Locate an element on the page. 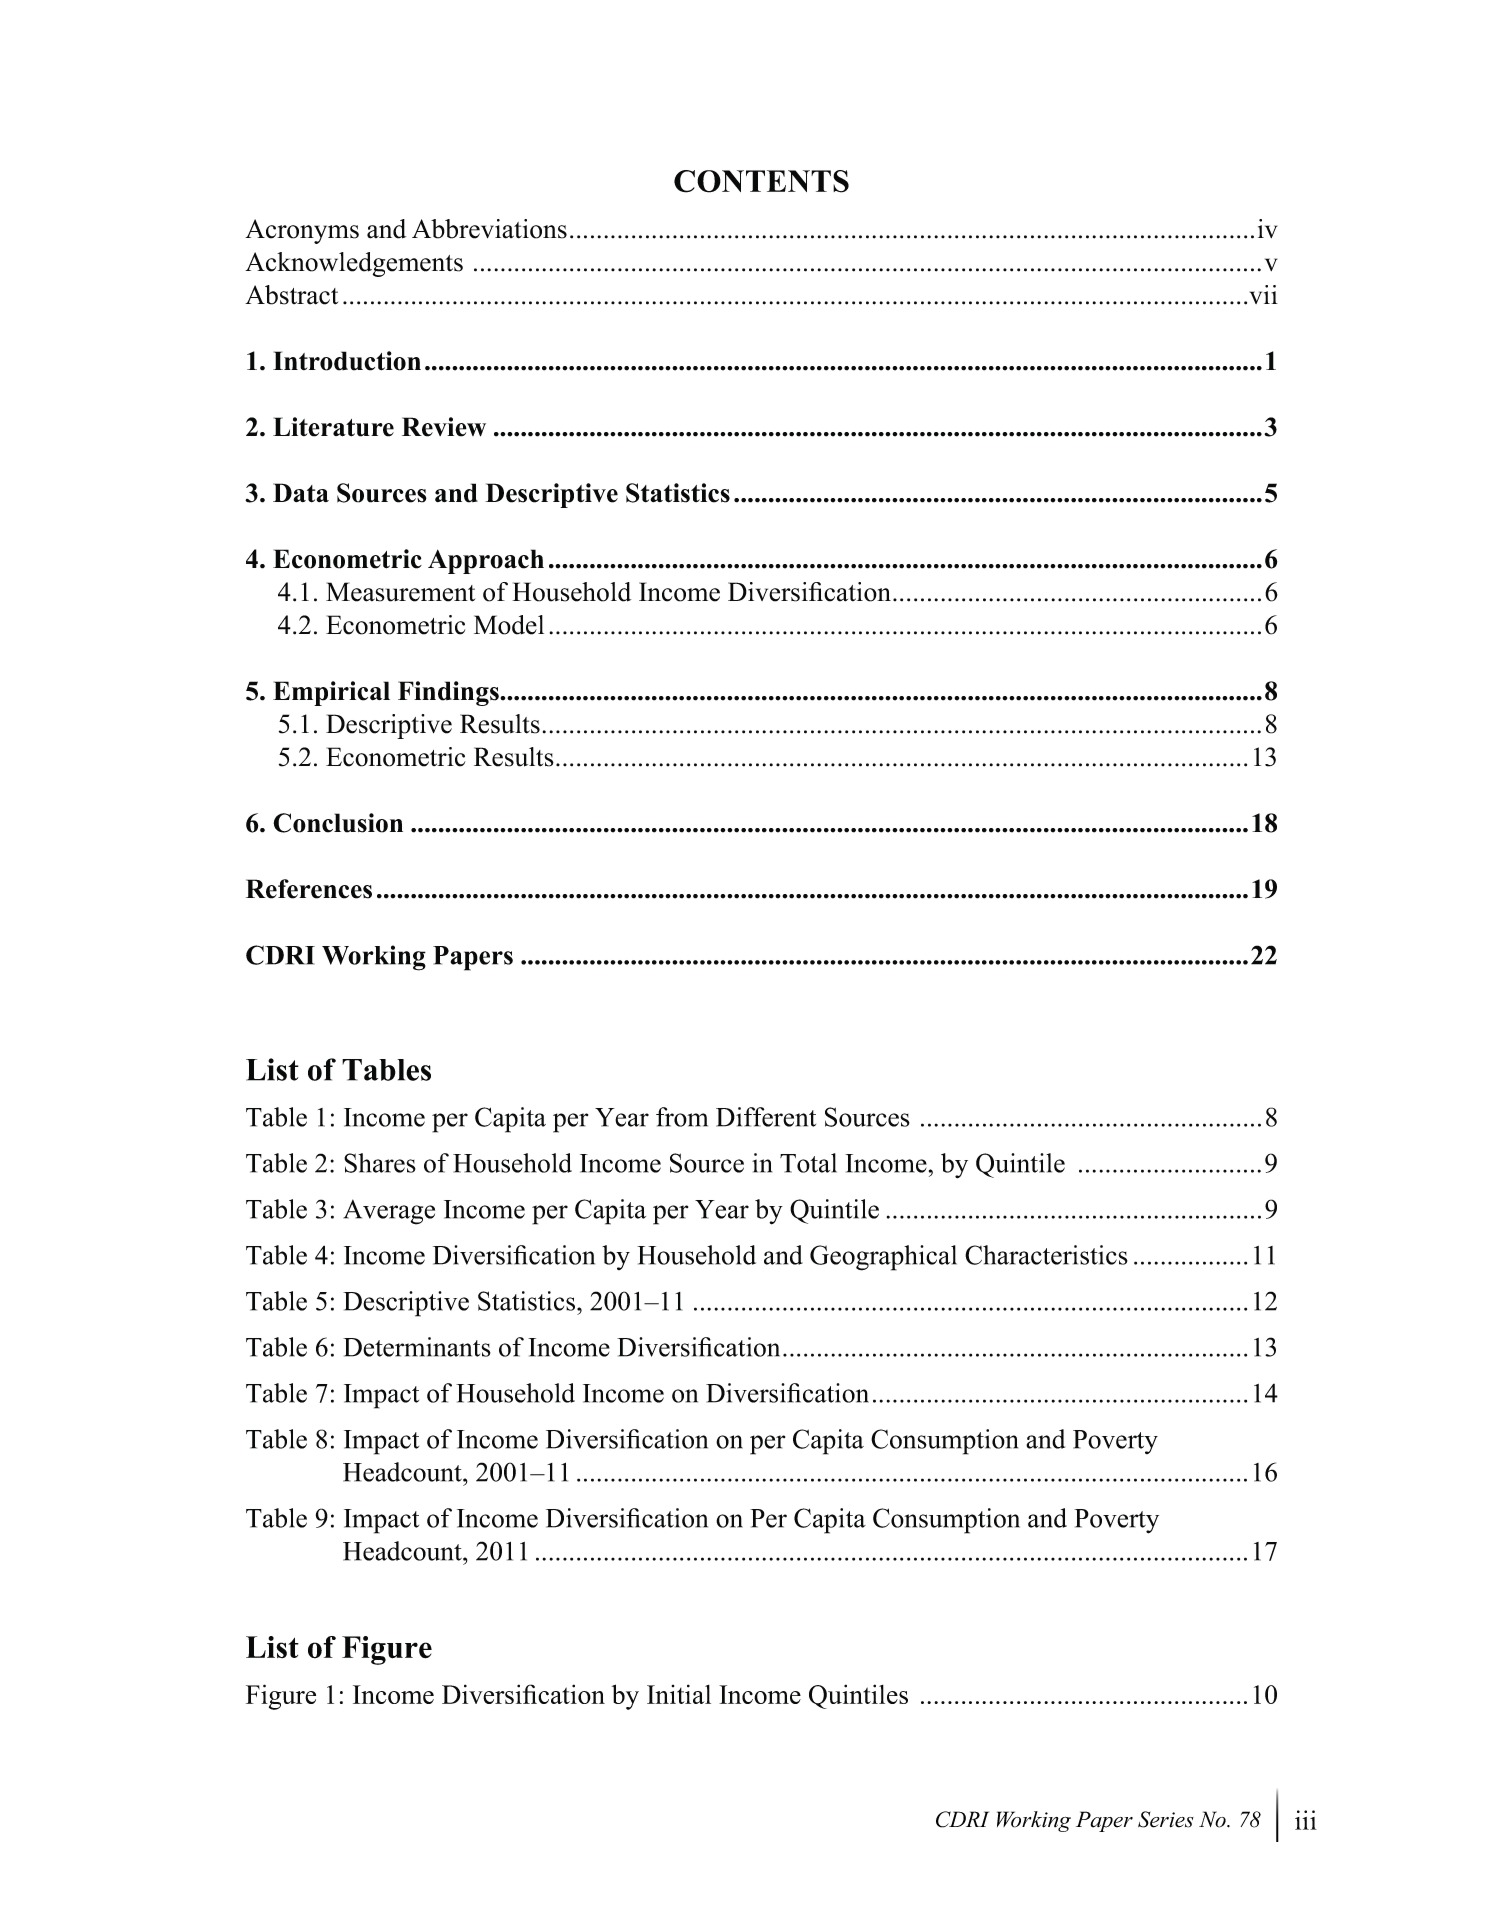 The width and height of the page is (1491, 1930). Series is located at coordinates (1166, 1819).
